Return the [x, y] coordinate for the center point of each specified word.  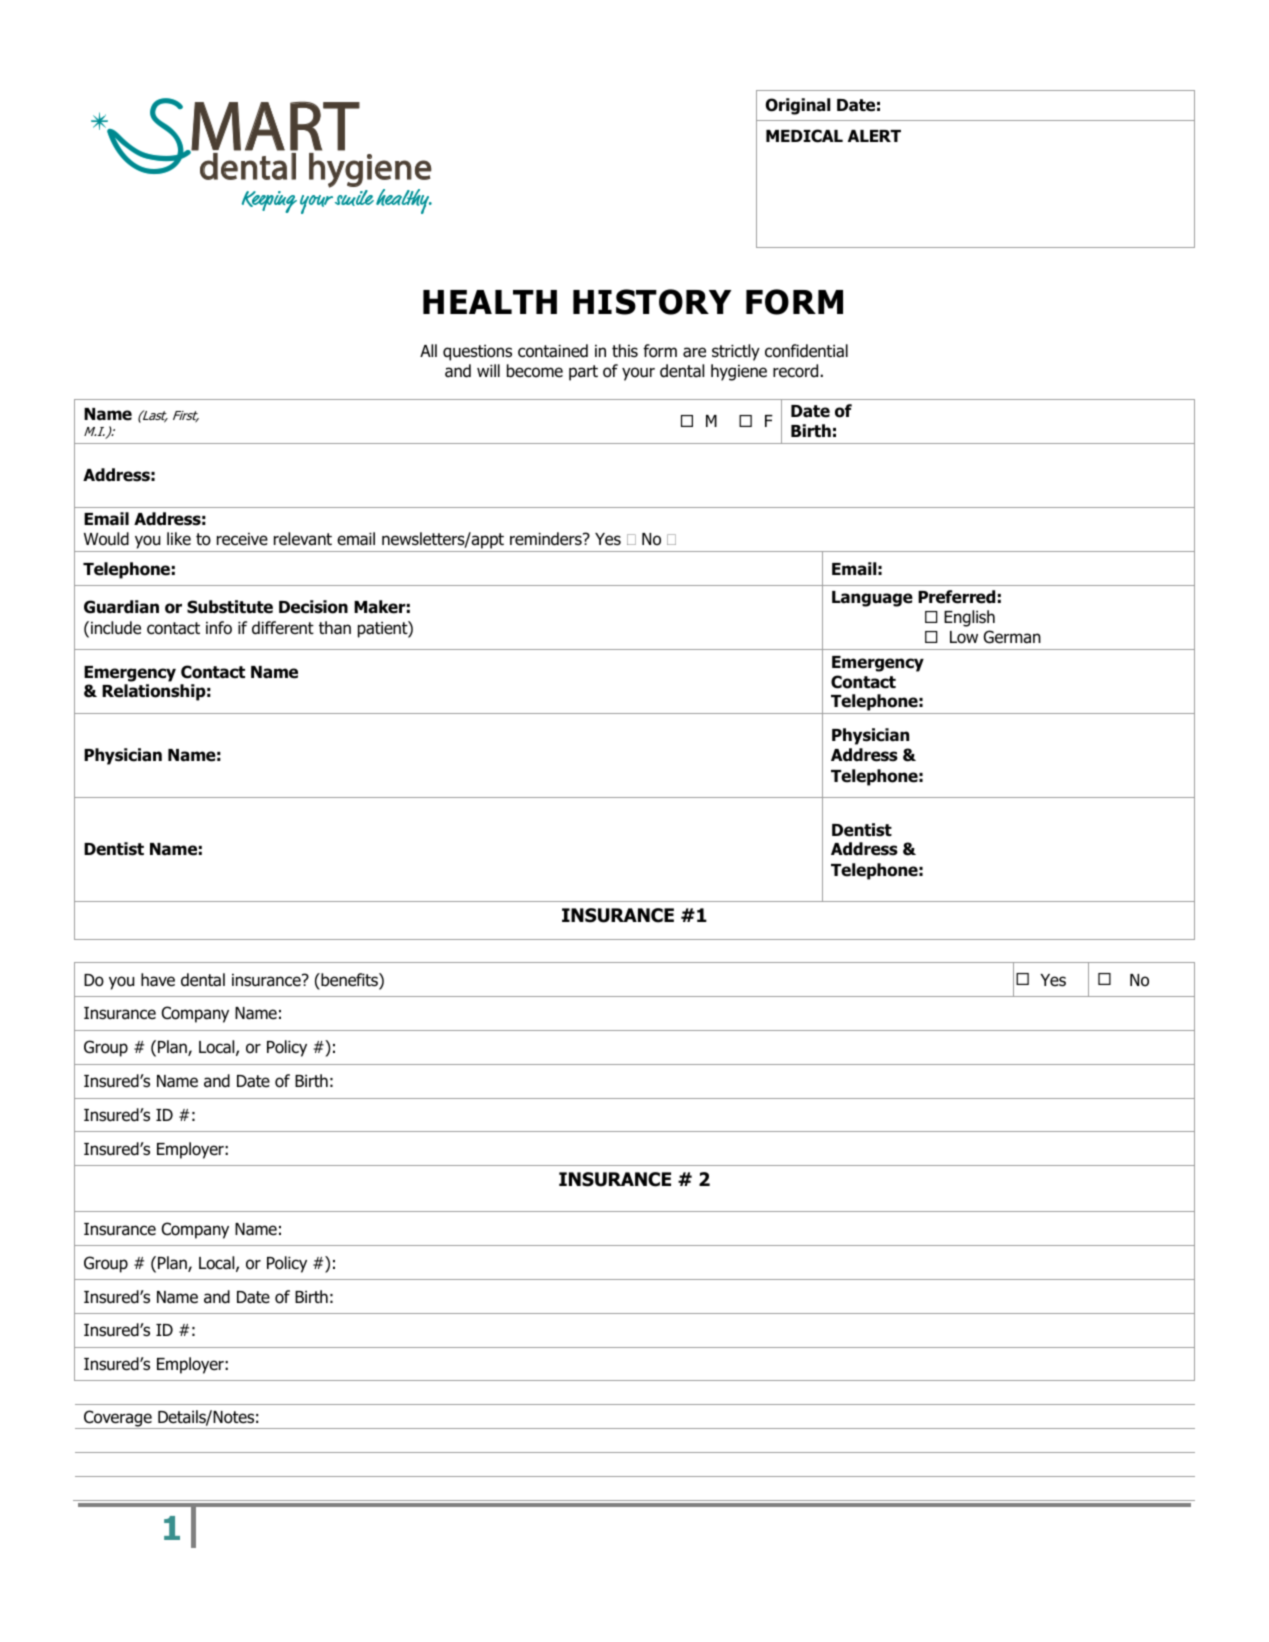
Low [964, 637]
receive [242, 539]
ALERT [874, 136]
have [158, 980]
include [116, 628]
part [583, 373]
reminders [547, 539]
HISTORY [652, 302]
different [283, 628]
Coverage [118, 1419]
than [335, 628]
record [797, 371]
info [219, 628]
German [1012, 637]
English [969, 618]
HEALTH [490, 302]
